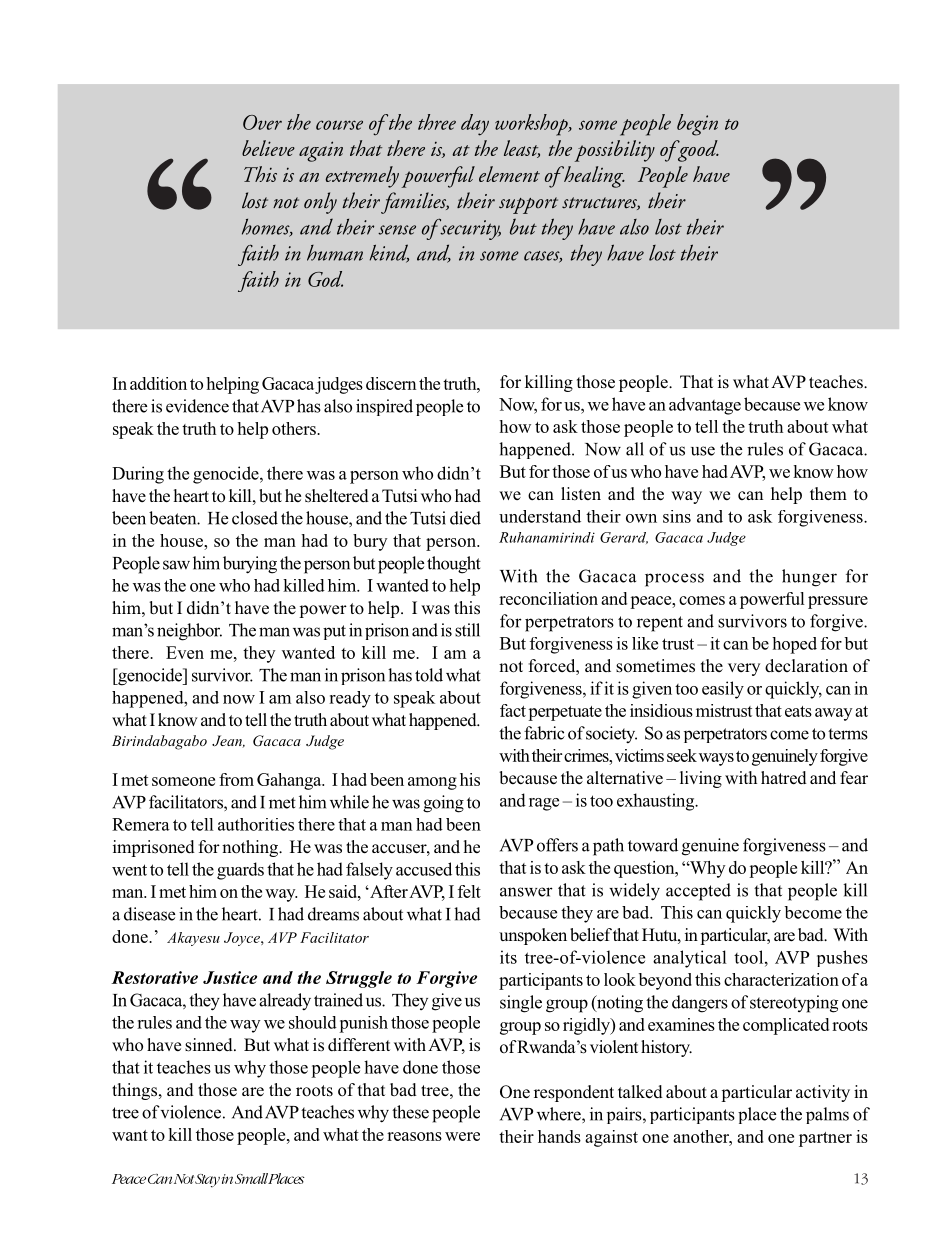  Describe the element at coordinates (794, 645) in the screenshot. I see `hoped` at that location.
